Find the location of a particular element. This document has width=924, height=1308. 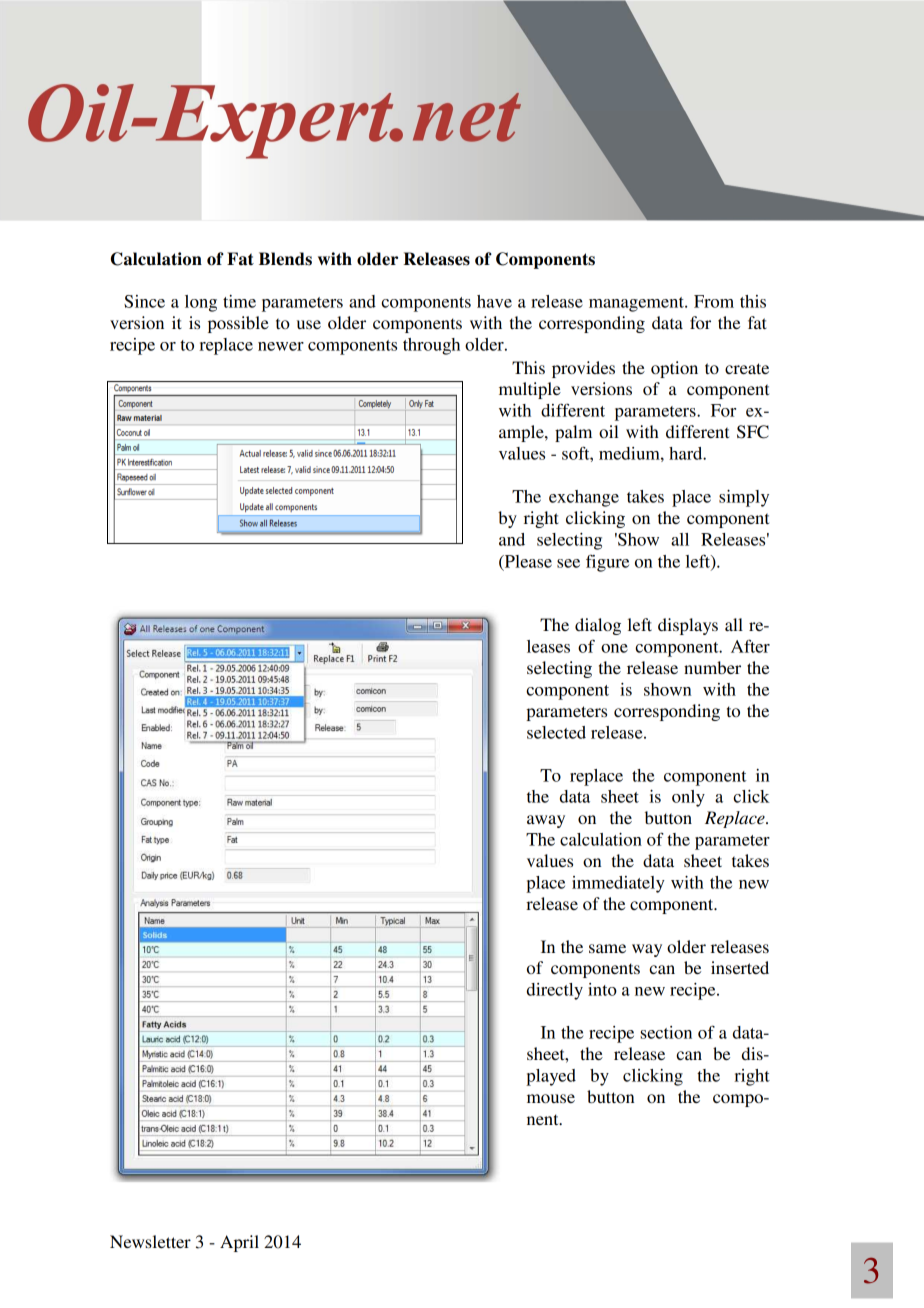

away is located at coordinates (546, 821).
